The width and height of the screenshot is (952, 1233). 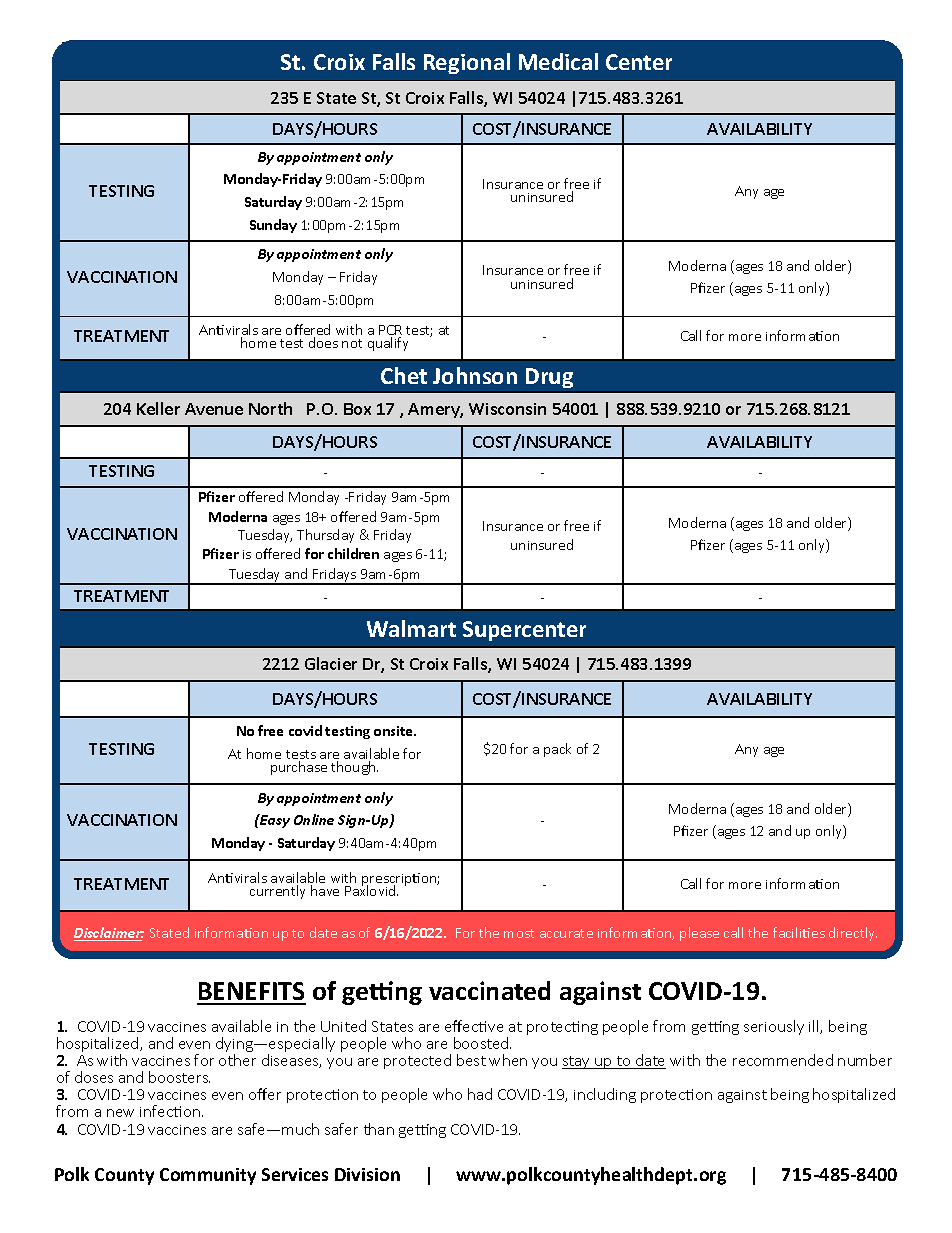 What do you see at coordinates (214, 409) in the screenshot?
I see `Avenue` at bounding box center [214, 409].
